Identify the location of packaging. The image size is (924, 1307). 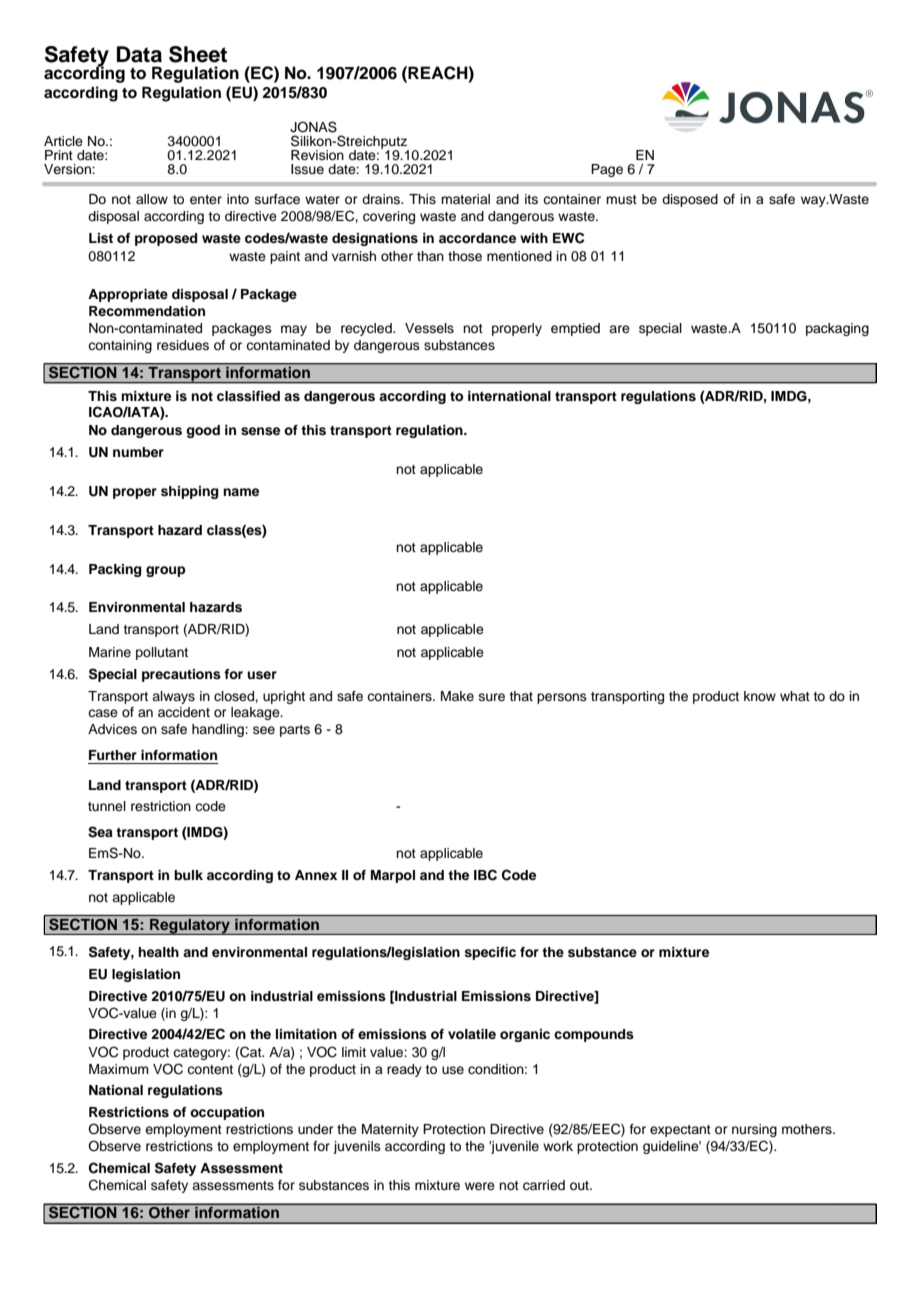
(837, 329).
